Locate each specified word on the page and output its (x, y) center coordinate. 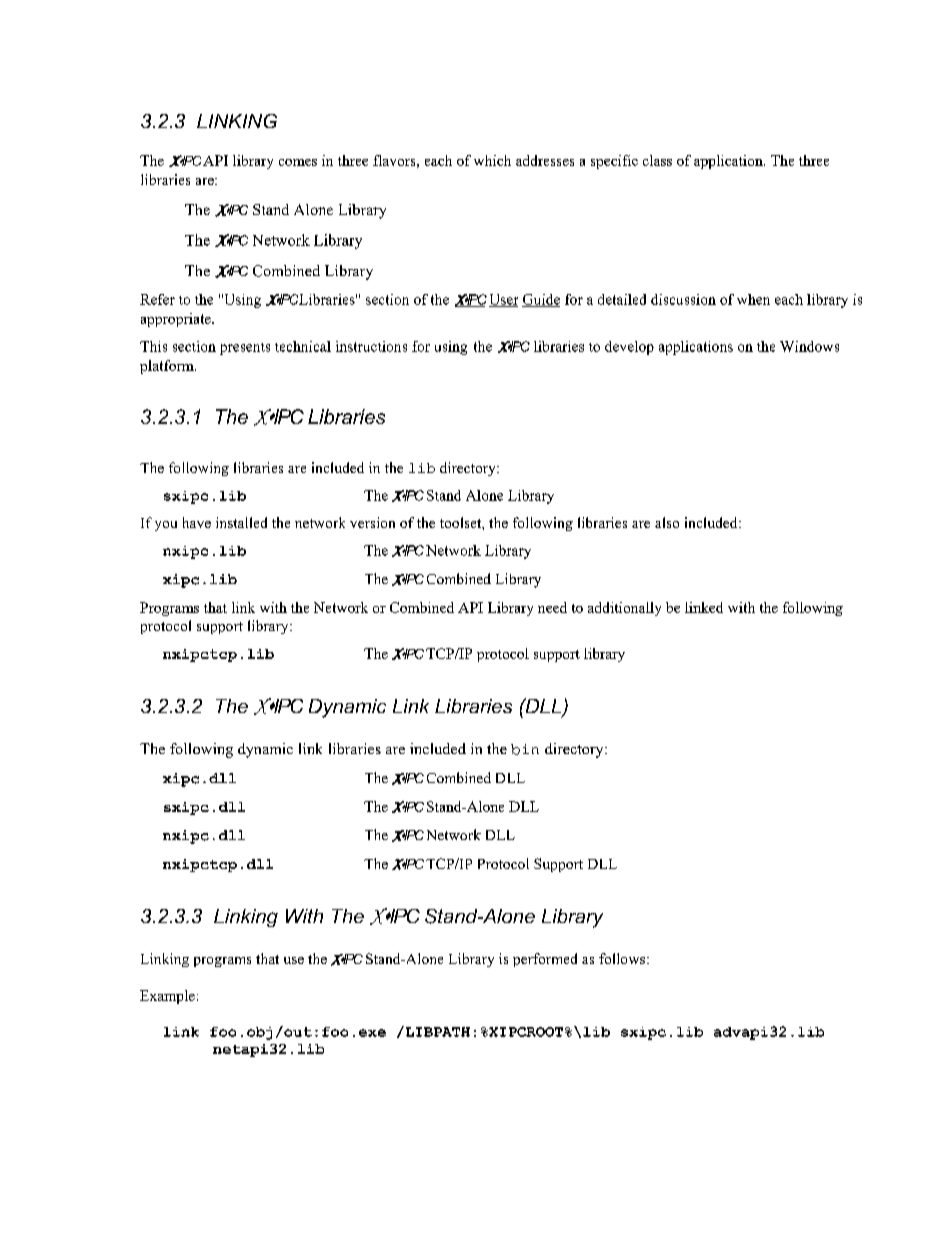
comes (298, 162)
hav (193, 522)
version (372, 522)
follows (622, 958)
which (492, 160)
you (166, 526)
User (503, 300)
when (753, 299)
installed (241, 522)
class (657, 160)
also (667, 522)
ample (176, 997)
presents (245, 349)
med (564, 958)
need (552, 607)
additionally (624, 609)
